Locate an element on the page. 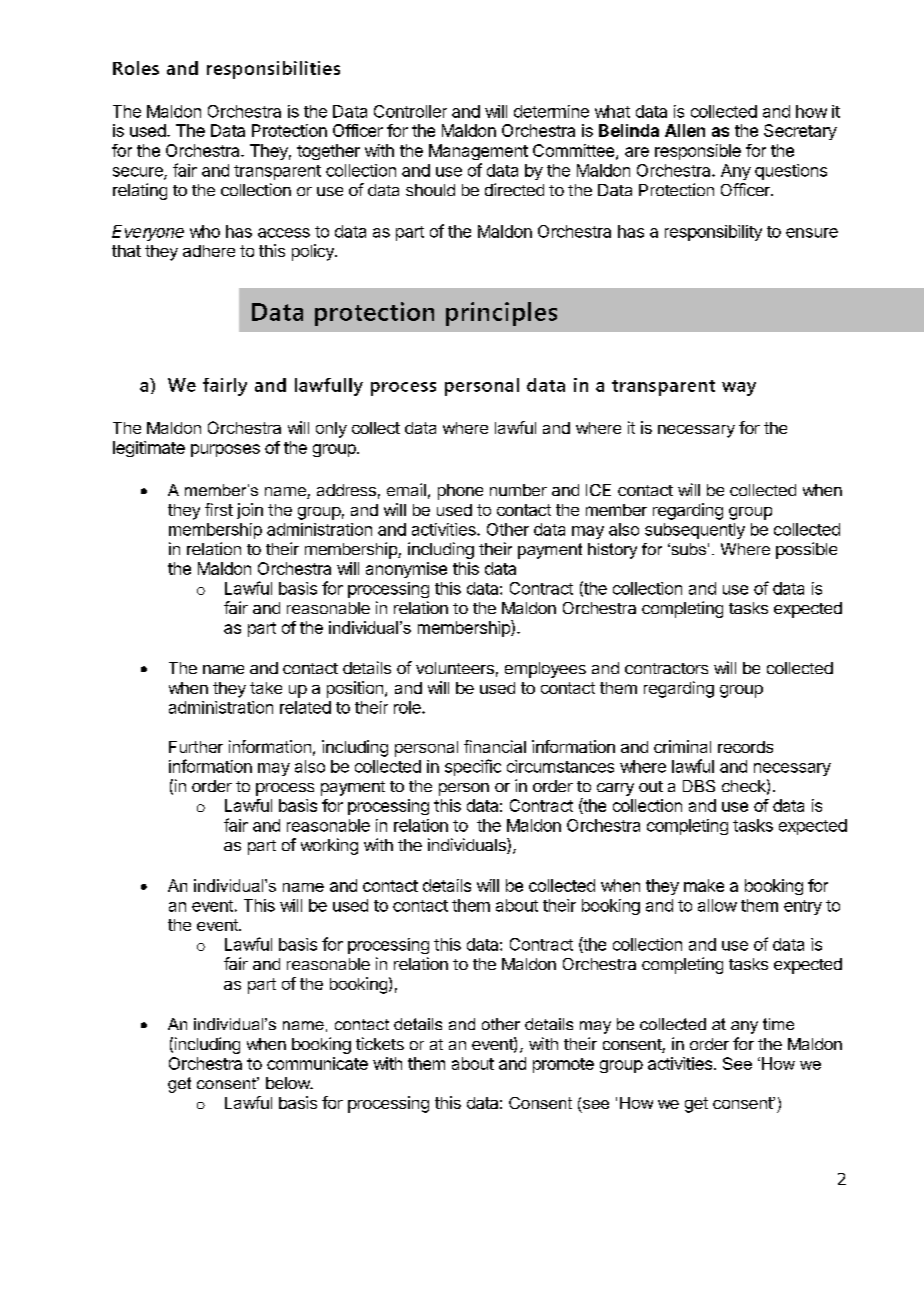 This page has width=924, height=1308. phone is located at coordinates (460, 492).
